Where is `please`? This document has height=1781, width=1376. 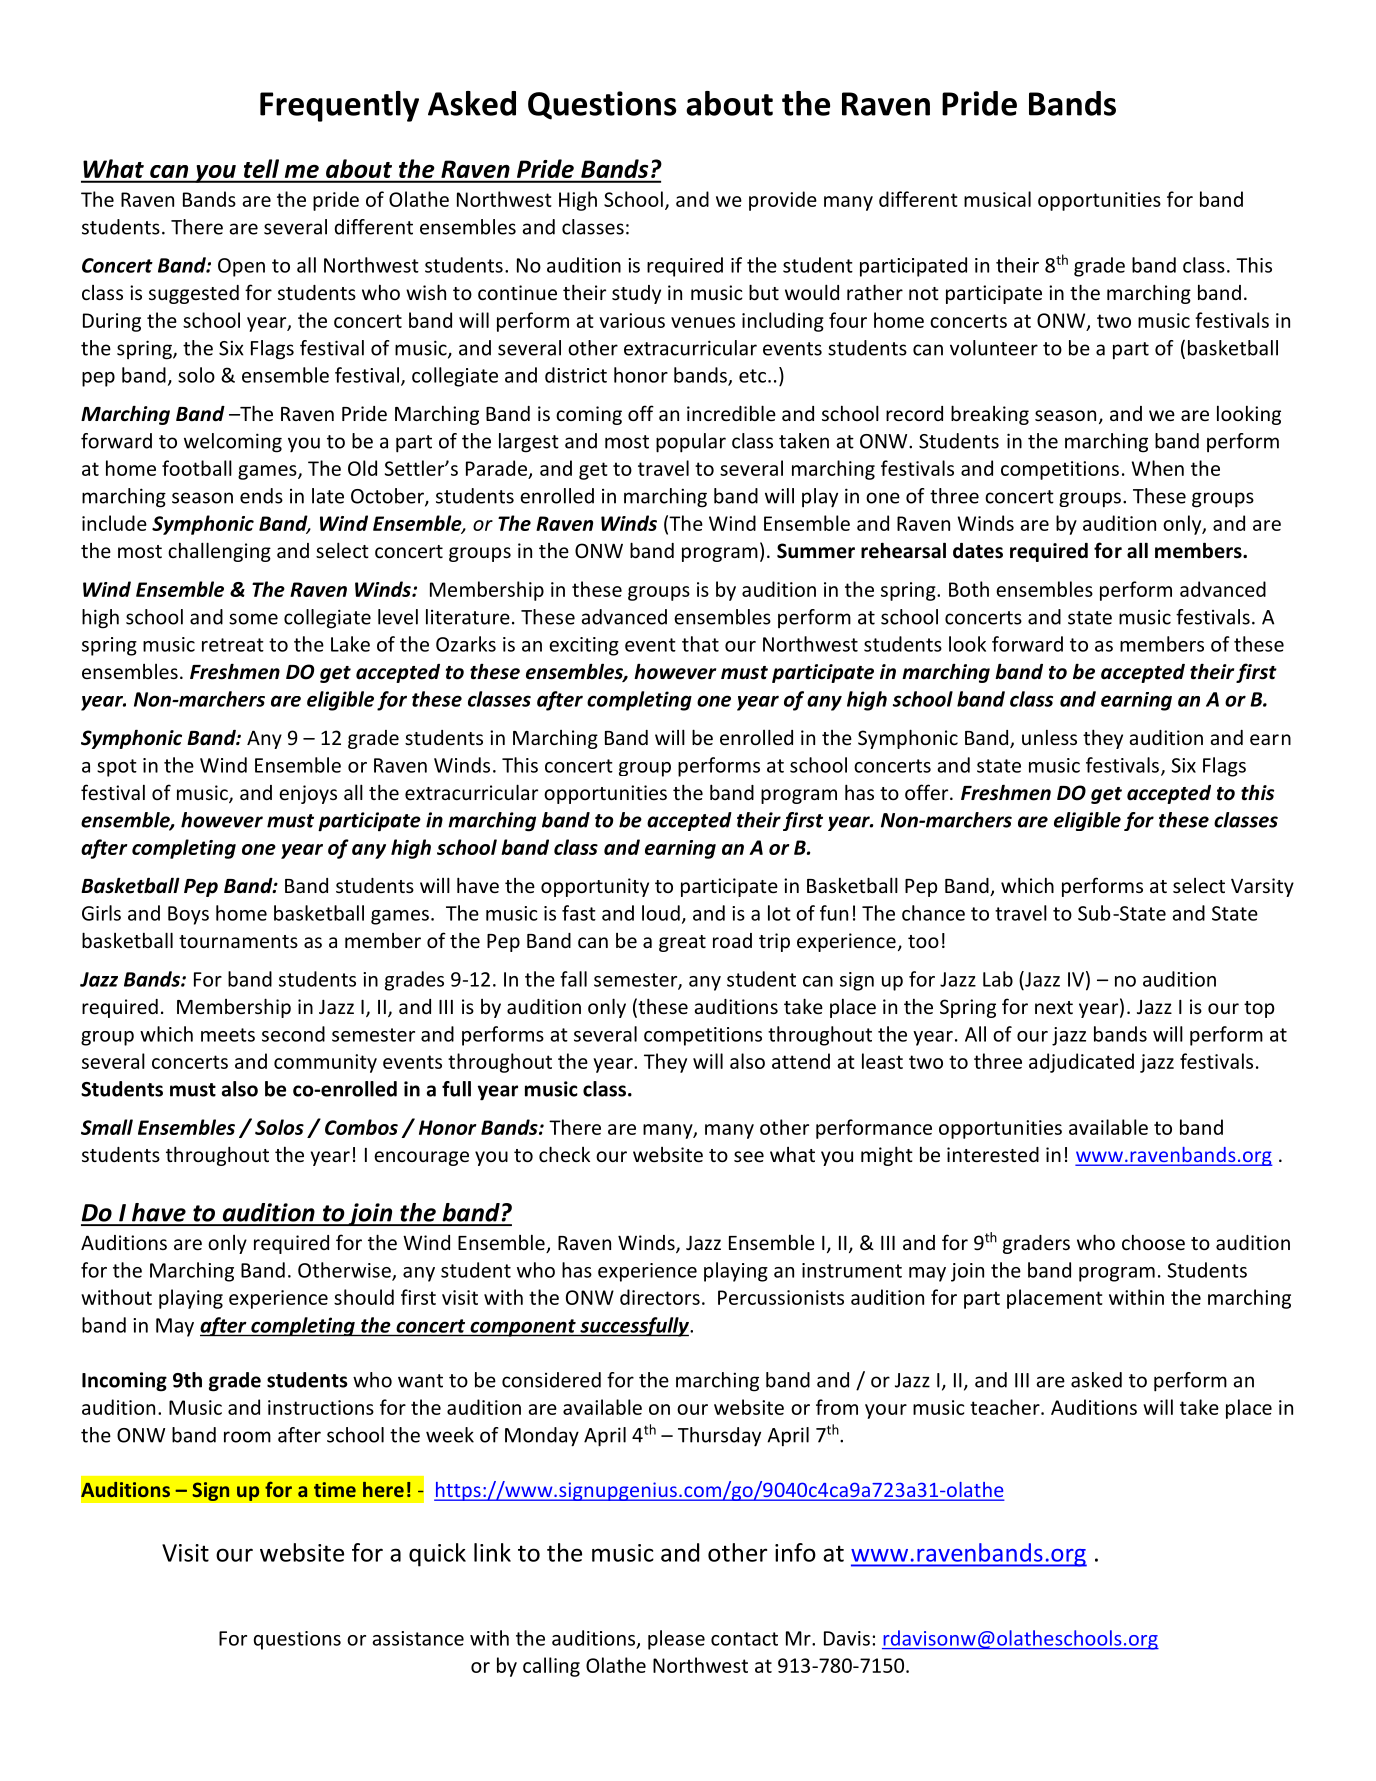
please is located at coordinates (676, 1640).
